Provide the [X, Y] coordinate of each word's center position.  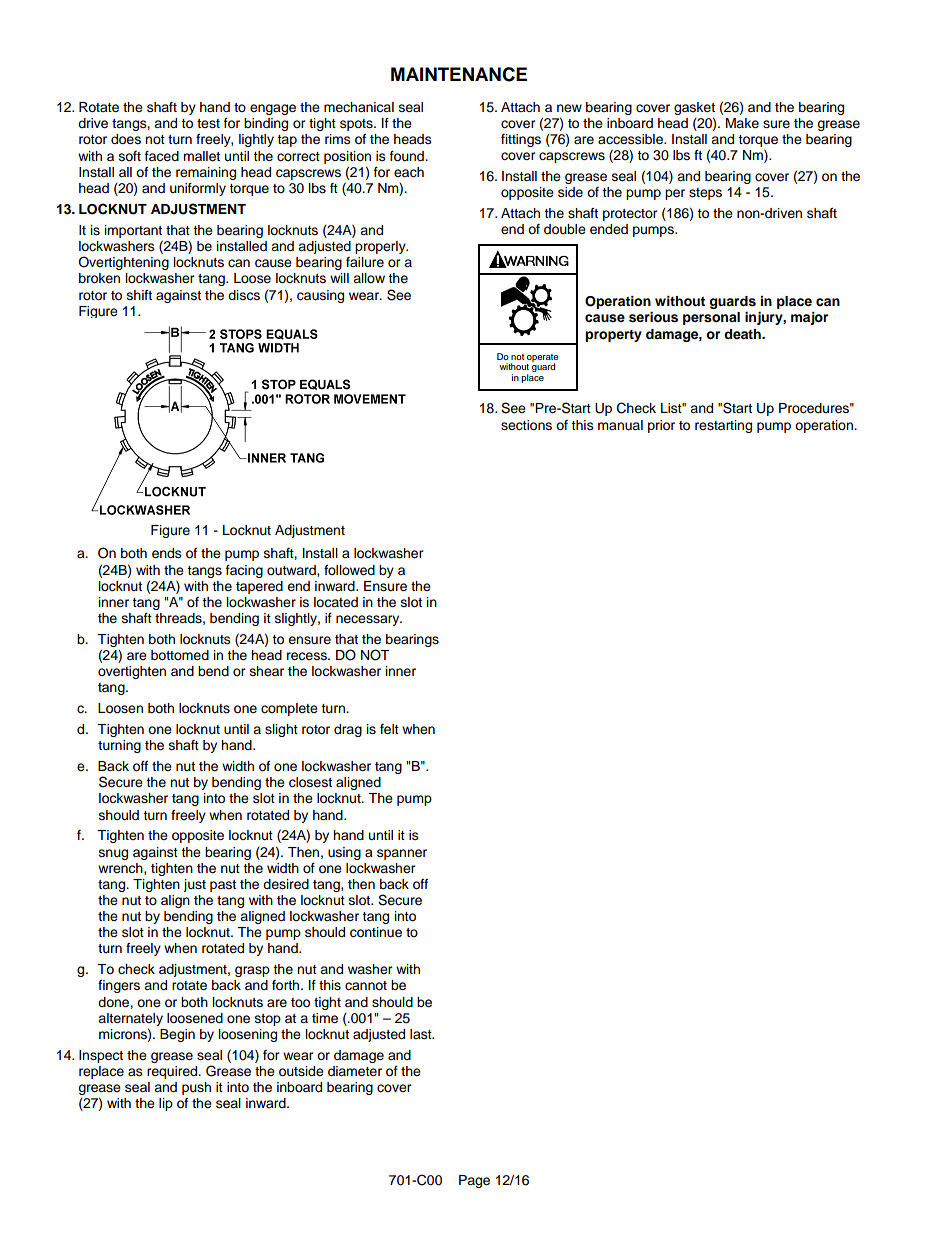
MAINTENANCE [459, 74]
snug [113, 854]
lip [166, 1104]
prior [661, 426]
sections [526, 425]
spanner [402, 854]
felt [389, 729]
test [208, 124]
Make [742, 123]
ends [167, 553]
